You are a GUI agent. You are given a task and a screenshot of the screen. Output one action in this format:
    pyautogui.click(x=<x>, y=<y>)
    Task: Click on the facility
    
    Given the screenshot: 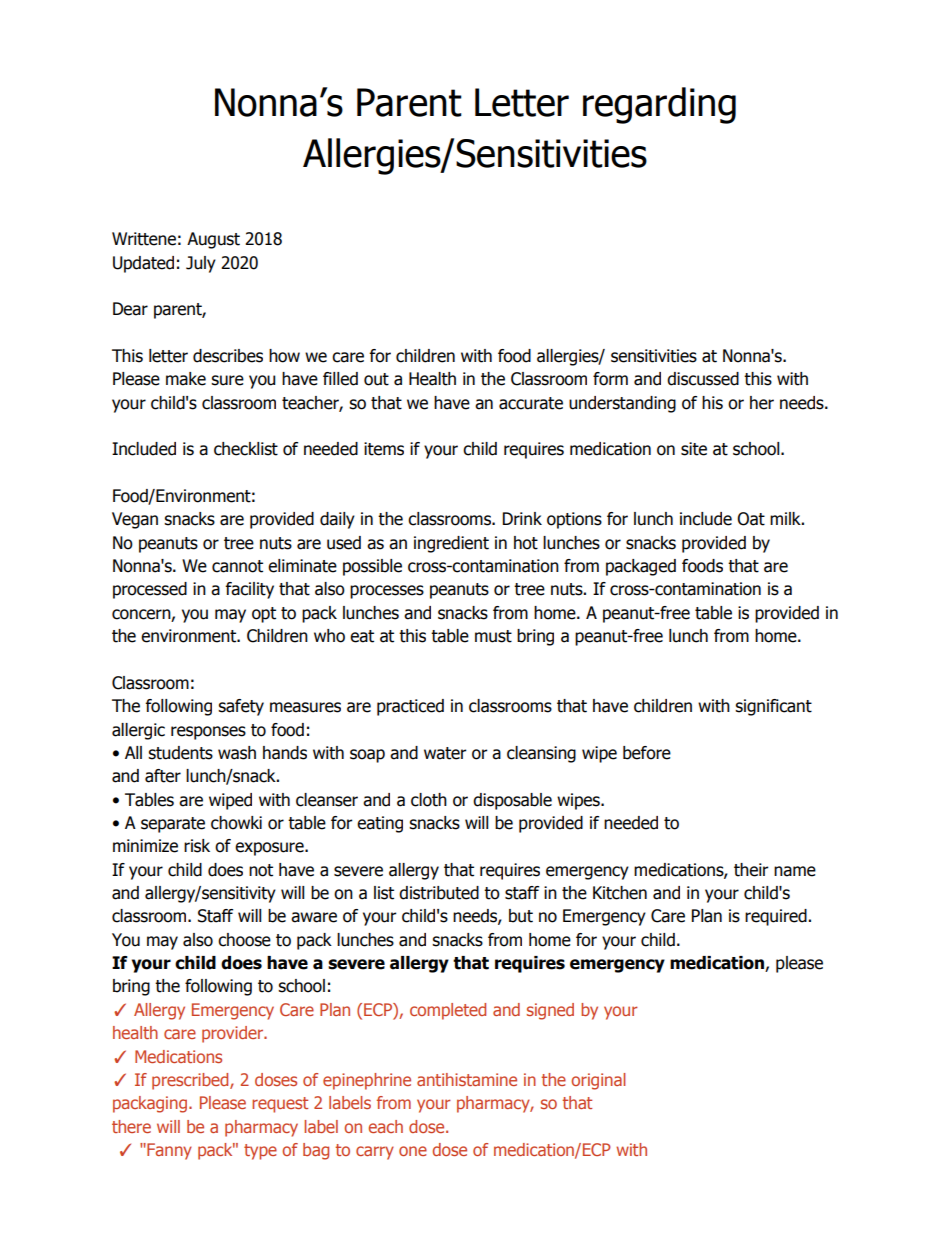 What is the action you would take?
    pyautogui.click(x=249, y=590)
